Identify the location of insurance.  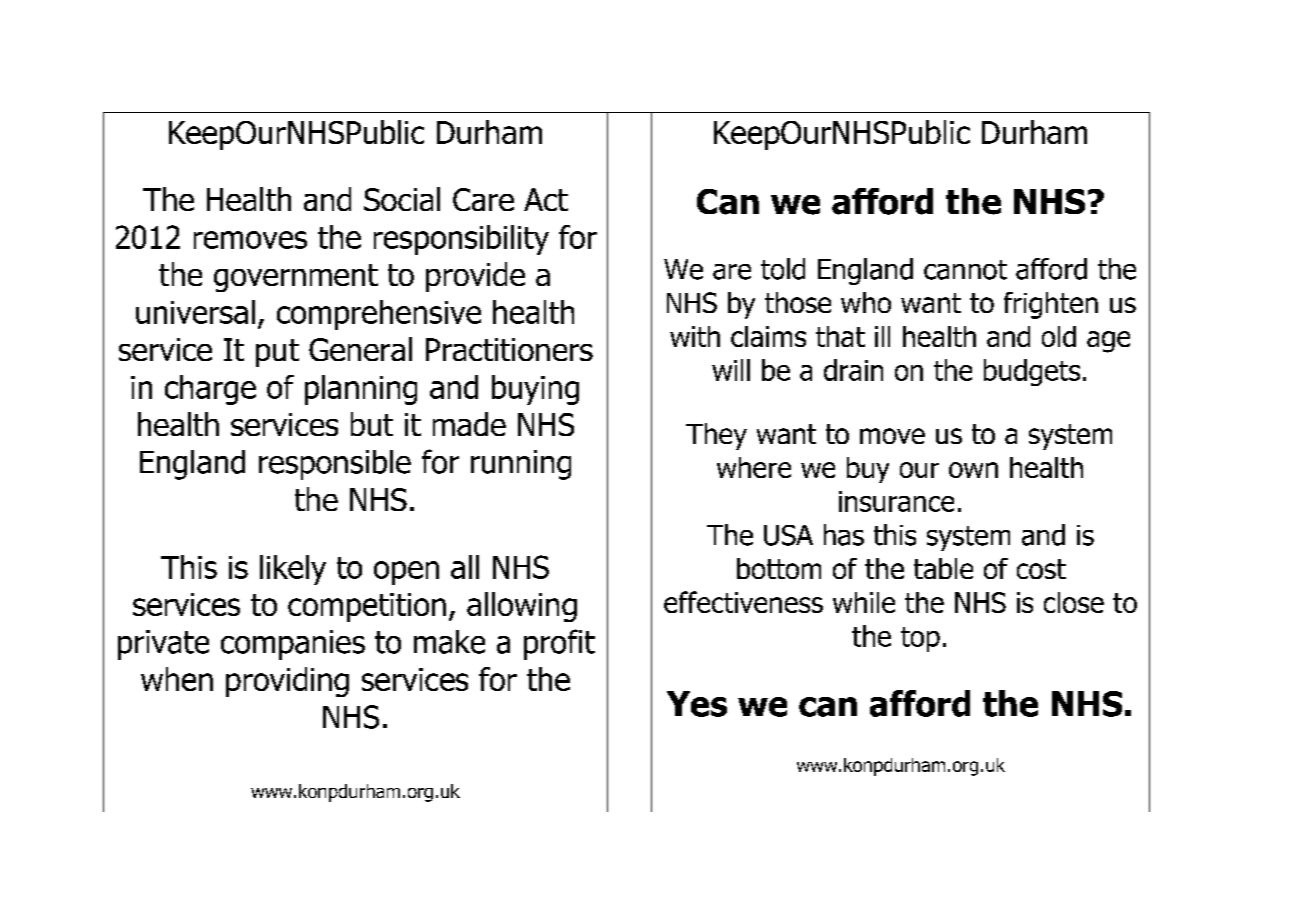
(896, 501).
